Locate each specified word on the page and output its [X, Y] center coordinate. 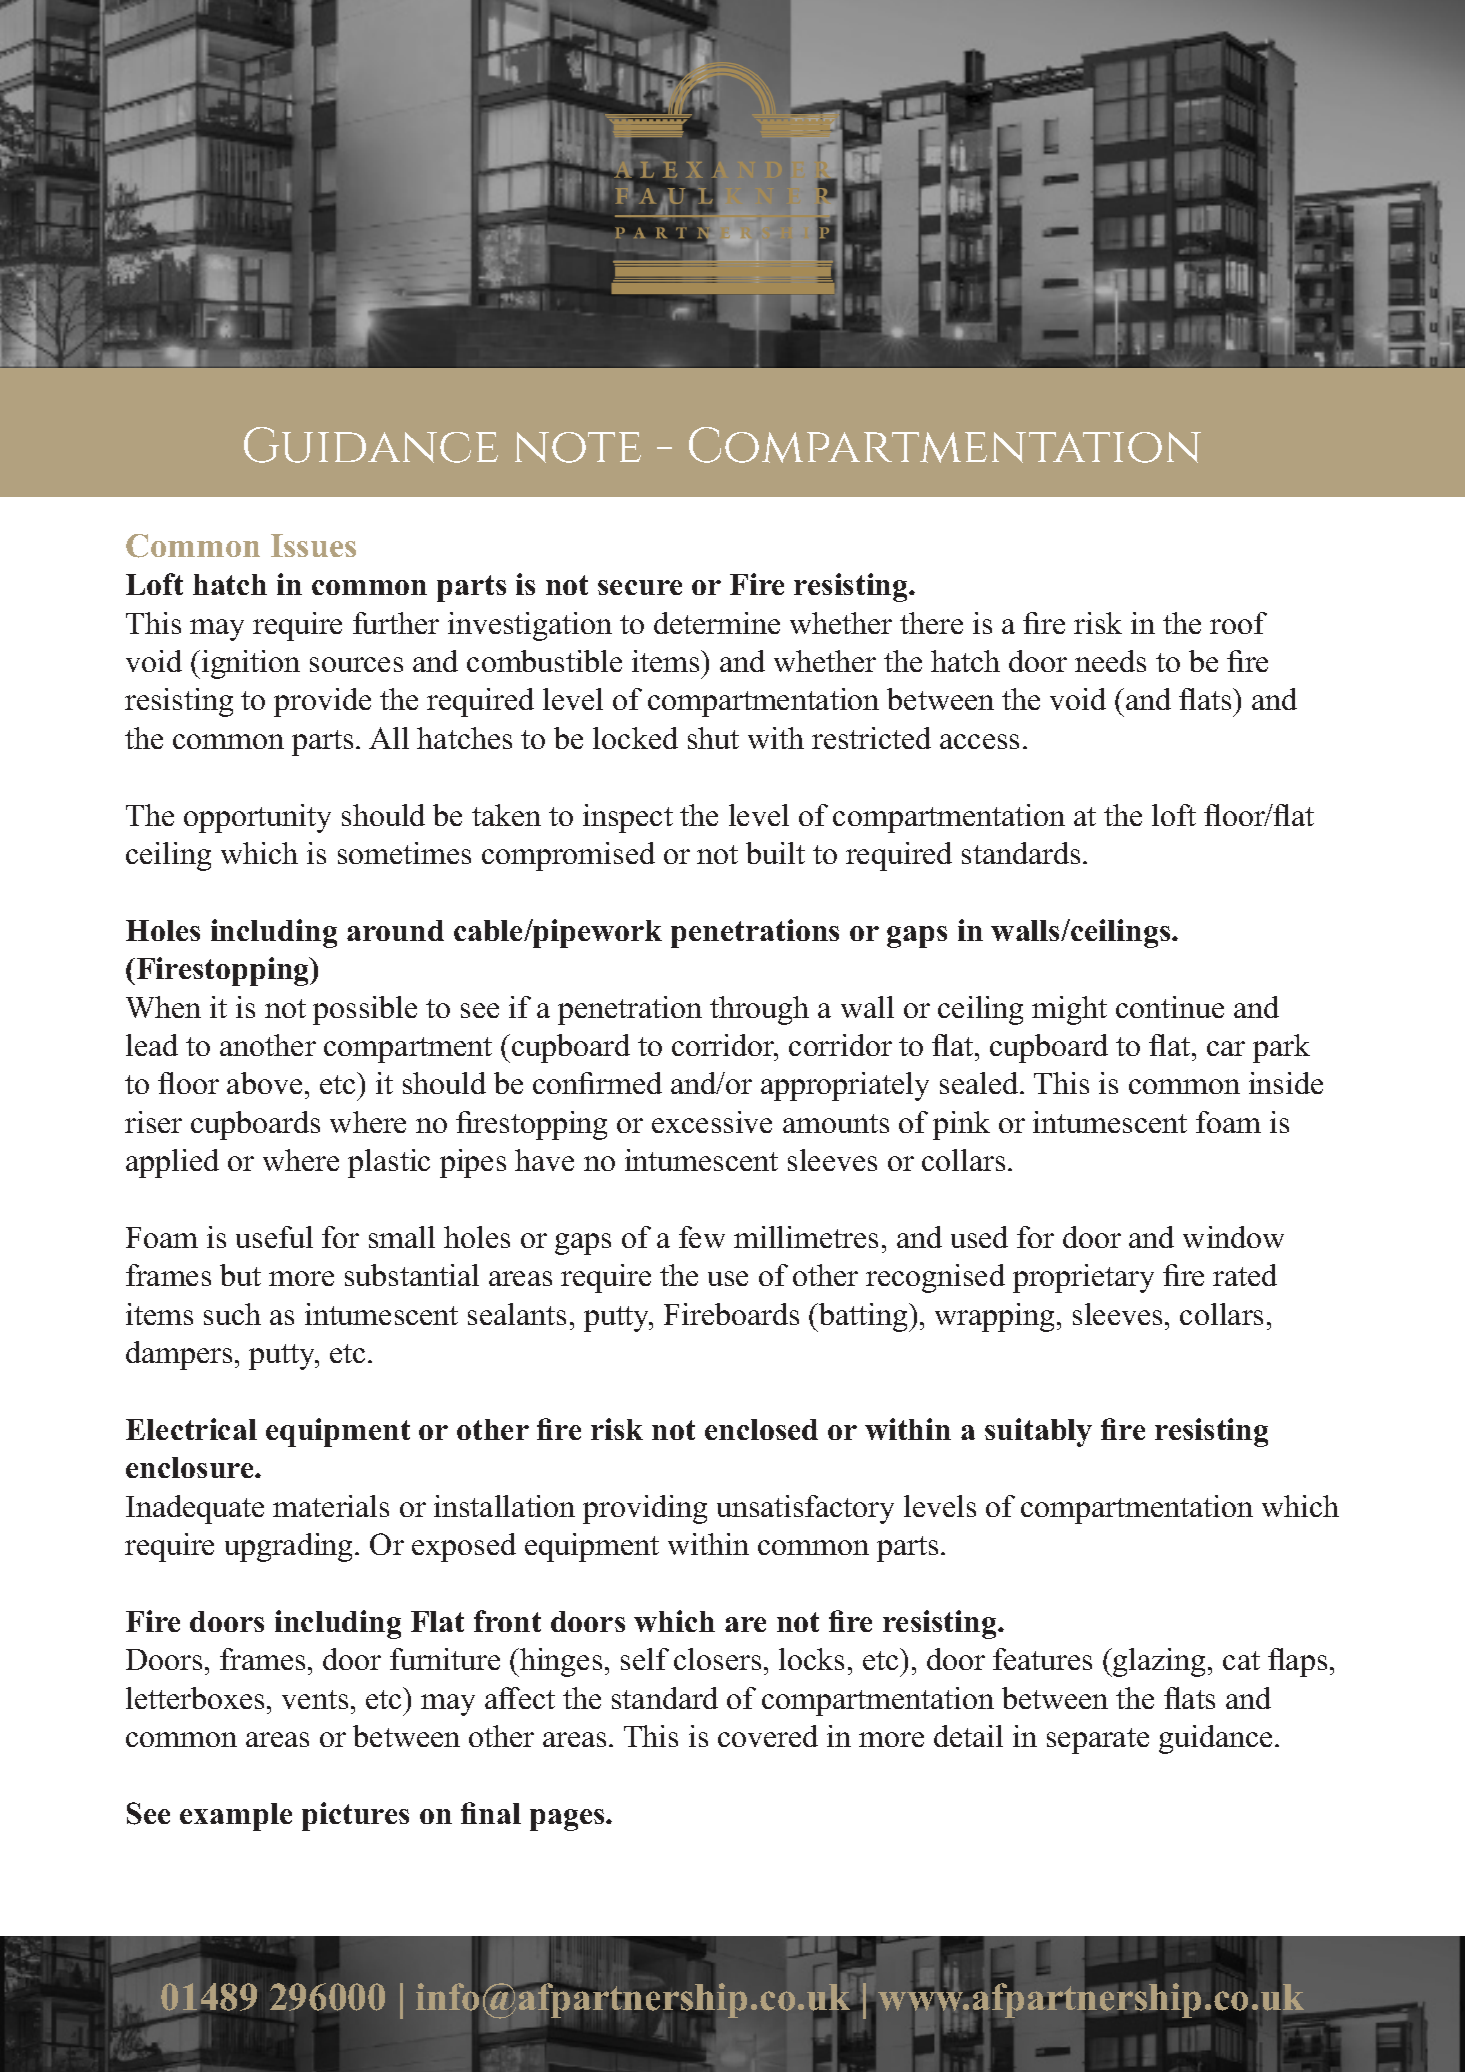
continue [1170, 1007]
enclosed [761, 1429]
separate [1098, 1741]
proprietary [1083, 1278]
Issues [313, 545]
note [578, 447]
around [395, 930]
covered [768, 1736]
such [232, 1314]
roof [1238, 623]
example [236, 1817]
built [775, 853]
